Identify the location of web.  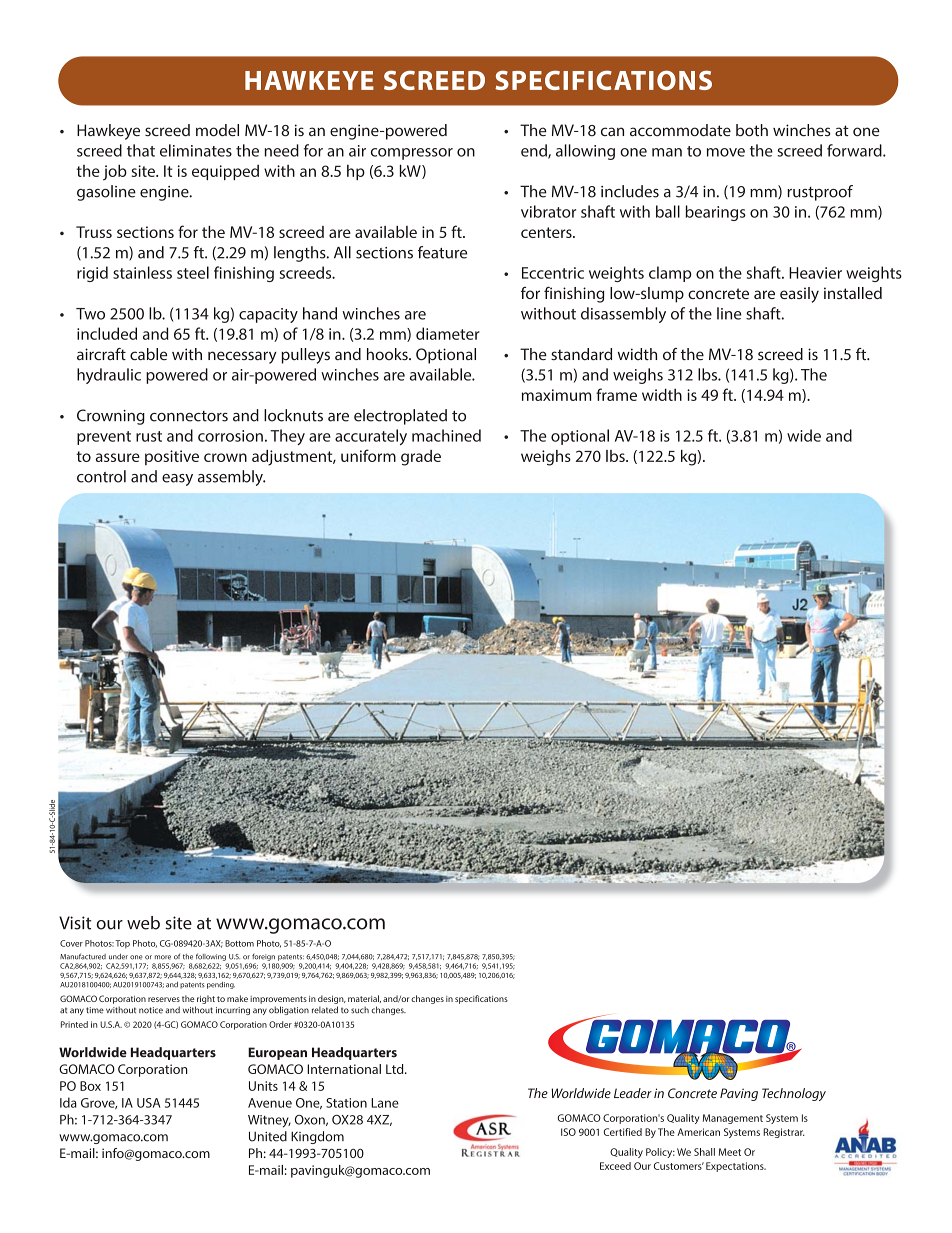
(143, 923).
